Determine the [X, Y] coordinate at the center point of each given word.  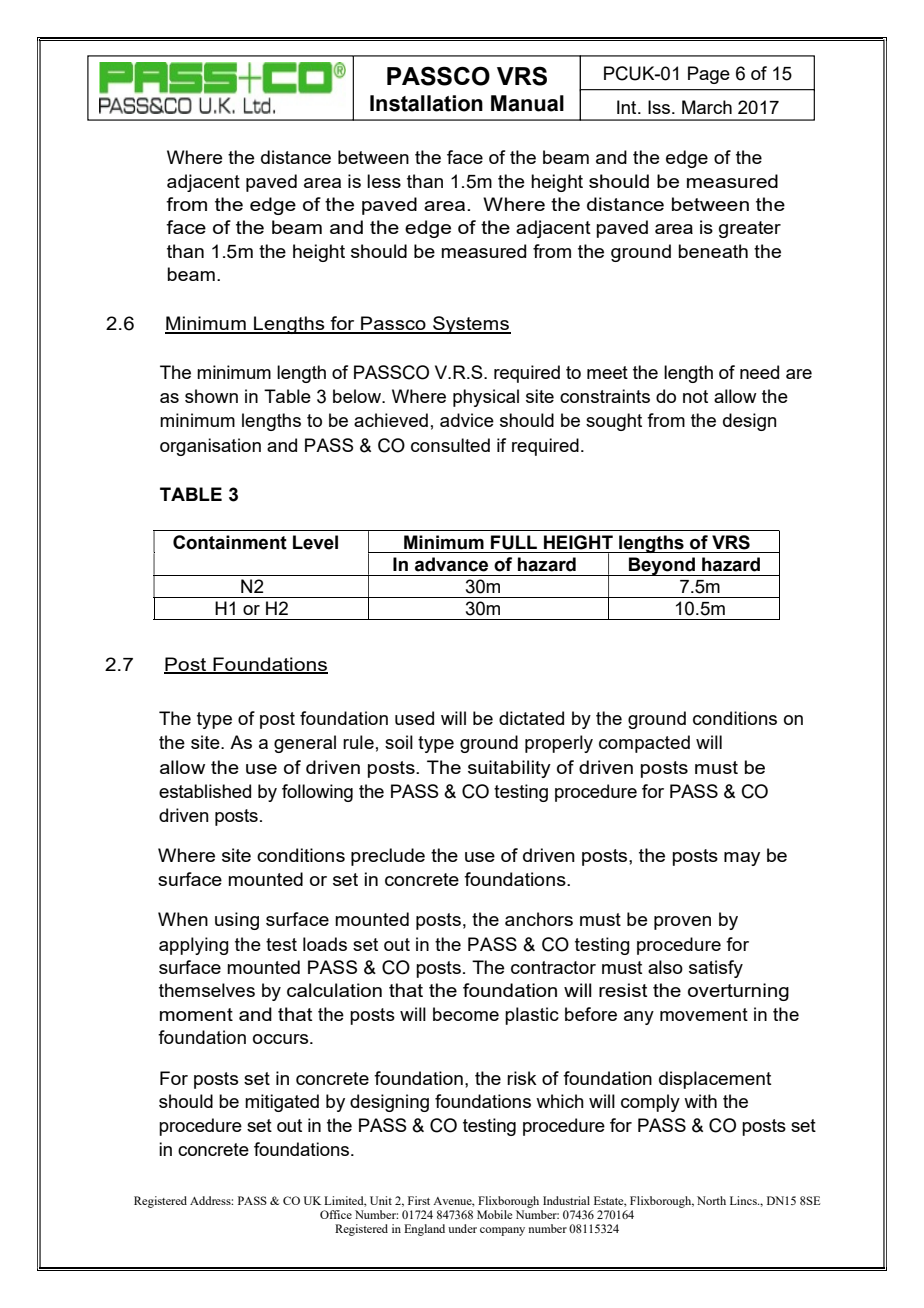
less [384, 181]
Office [336, 1214]
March [707, 107]
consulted [450, 445]
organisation [210, 447]
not [695, 396]
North [711, 1200]
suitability [509, 769]
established [205, 791]
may [742, 859]
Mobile [494, 1214]
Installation [426, 103]
